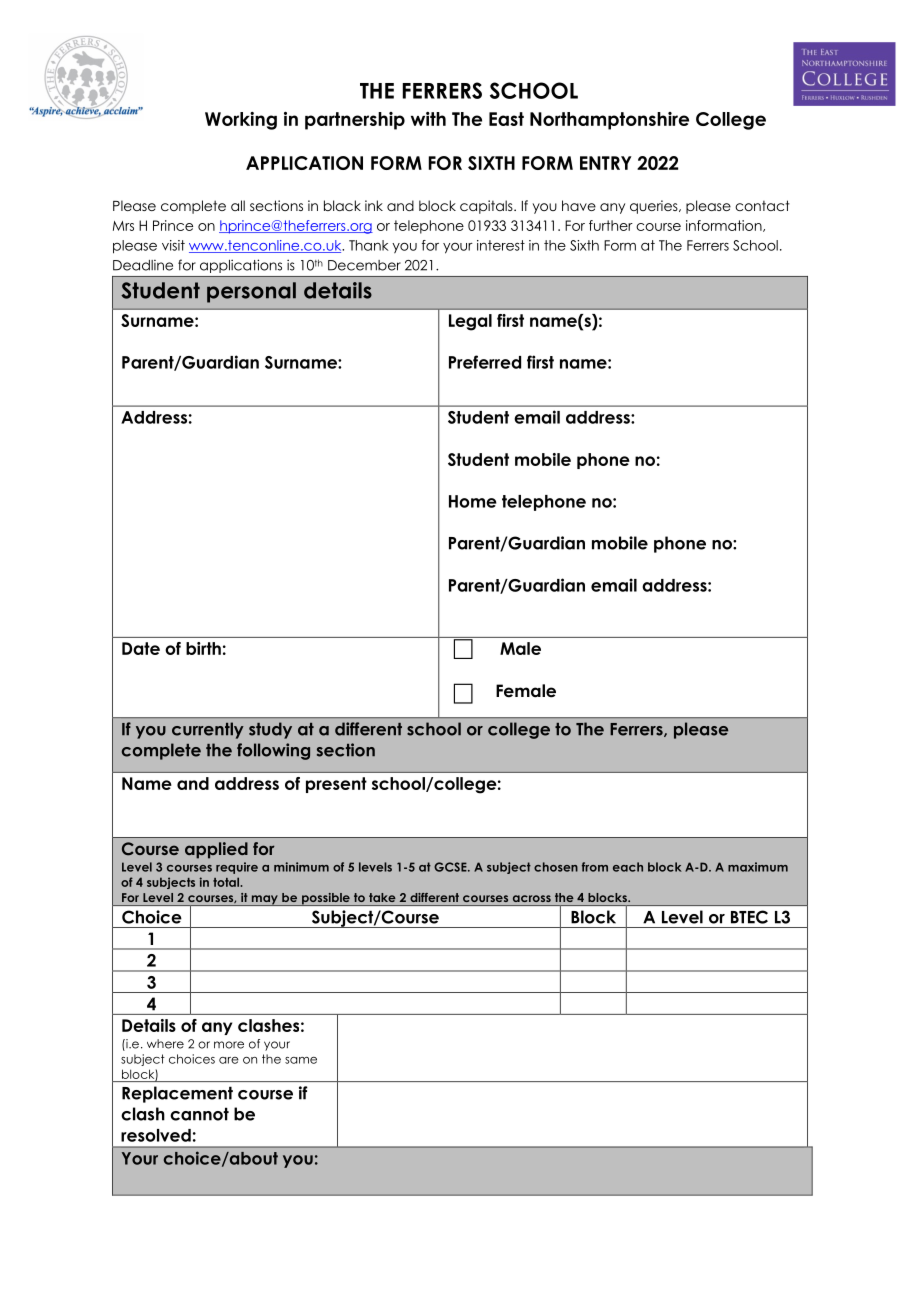 The height and width of the document is (1308, 924). I want to click on Working, so click(241, 121).
